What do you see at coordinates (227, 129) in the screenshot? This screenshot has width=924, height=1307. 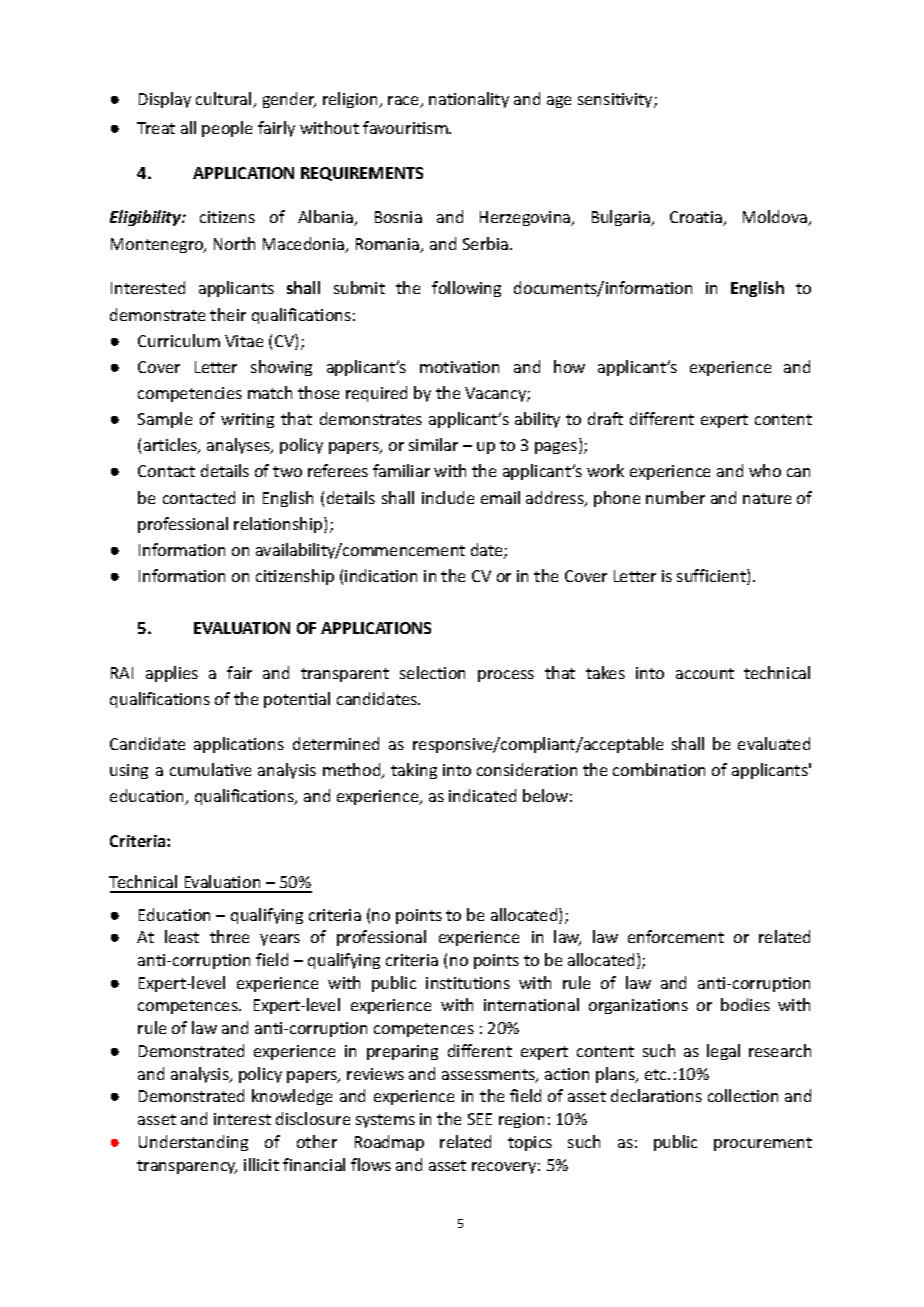 I see `people` at bounding box center [227, 129].
